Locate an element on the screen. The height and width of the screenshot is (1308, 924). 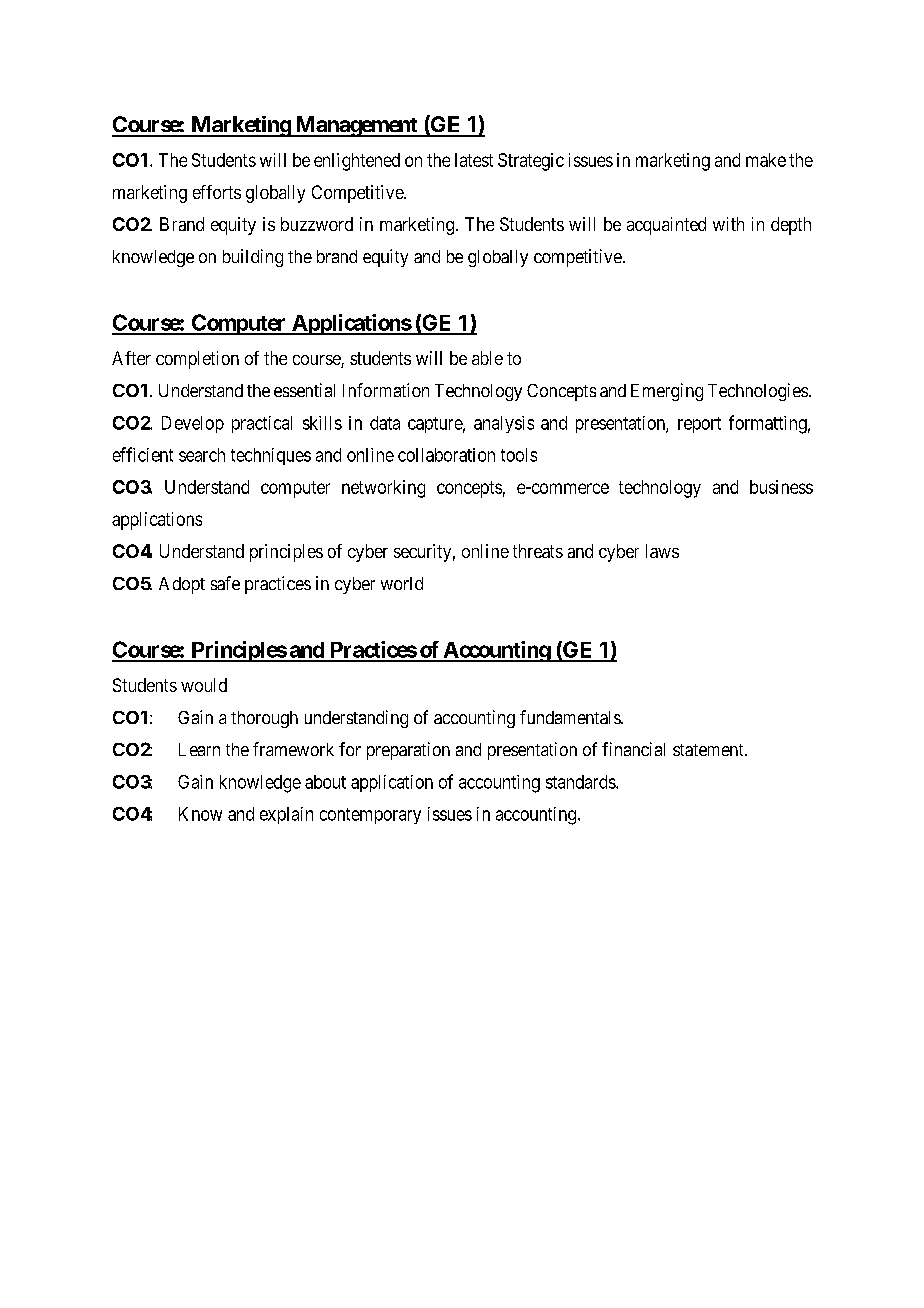
able is located at coordinates (487, 358).
